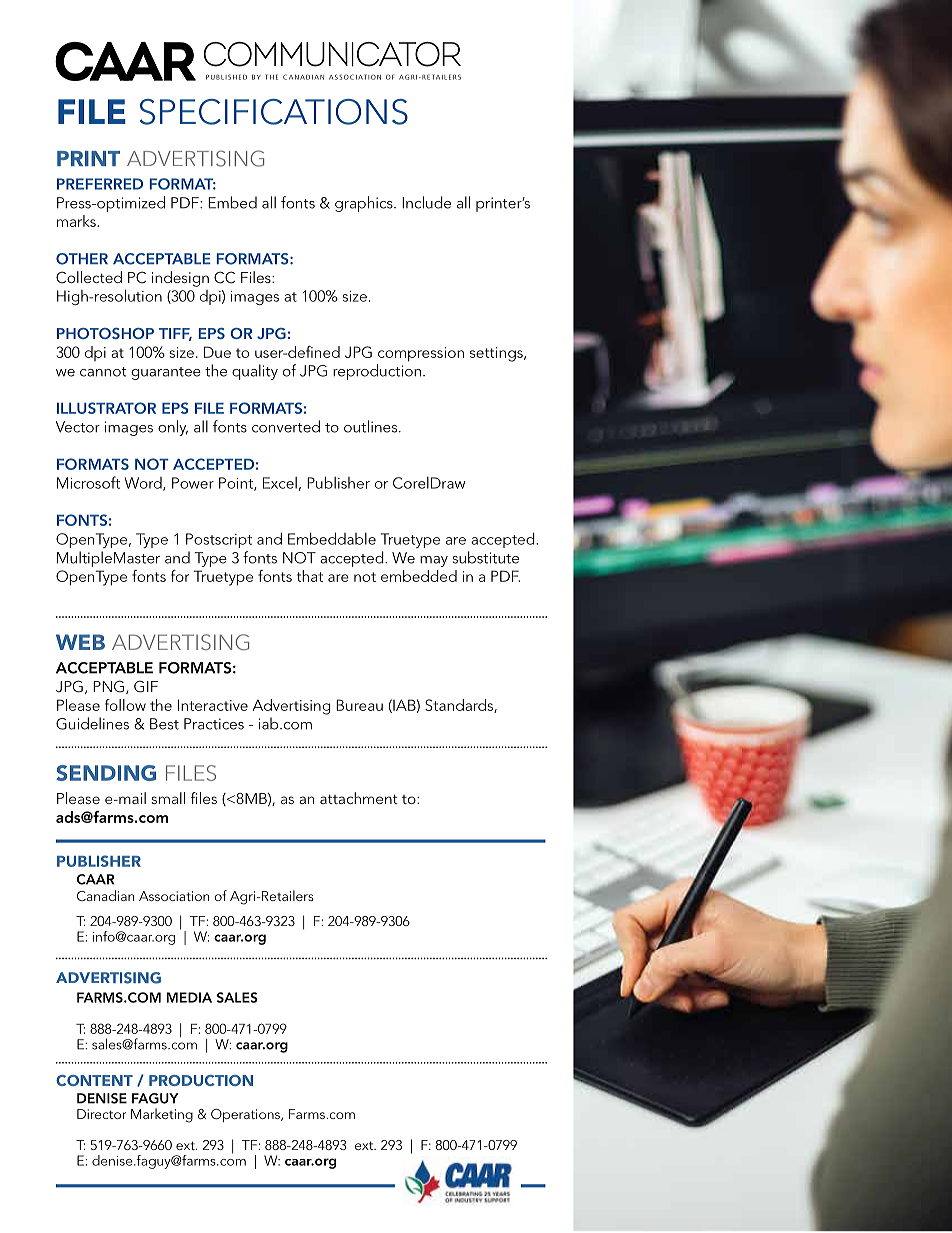 The height and width of the screenshot is (1233, 952). What do you see at coordinates (103, 372) in the screenshot?
I see `cannot` at bounding box center [103, 372].
